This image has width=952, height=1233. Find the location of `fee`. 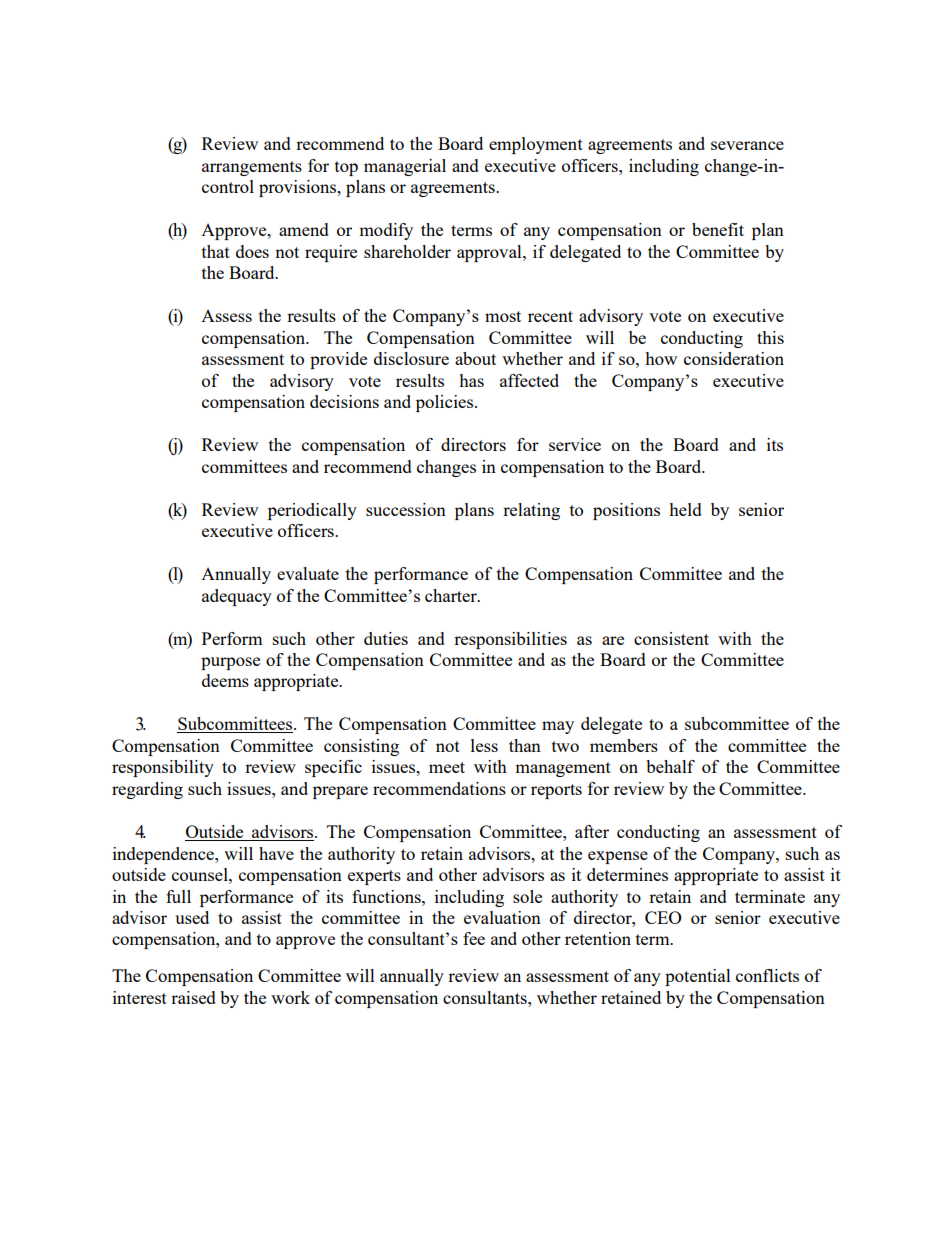

fee is located at coordinates (474, 938).
